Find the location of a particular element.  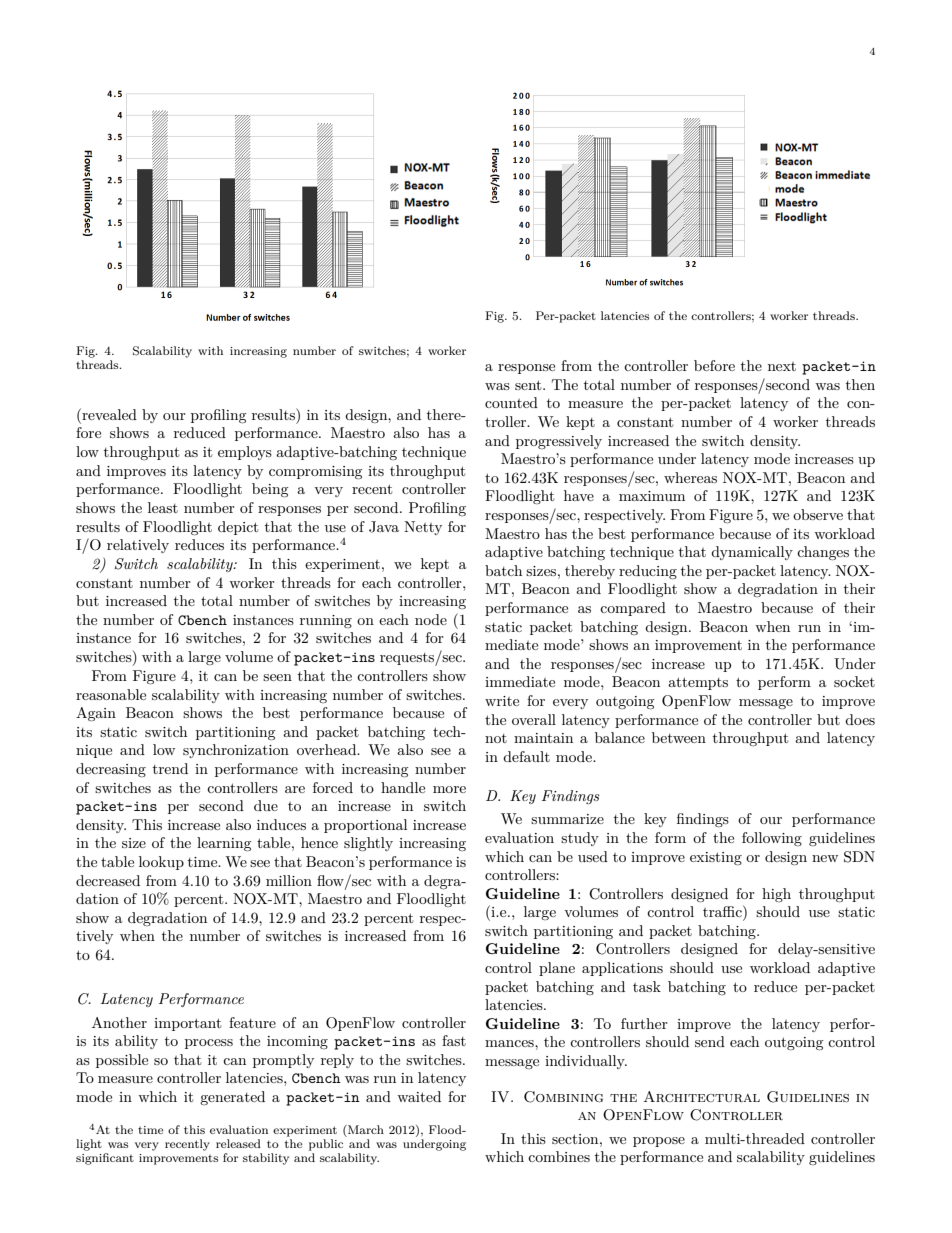

attempts is located at coordinates (698, 683).
